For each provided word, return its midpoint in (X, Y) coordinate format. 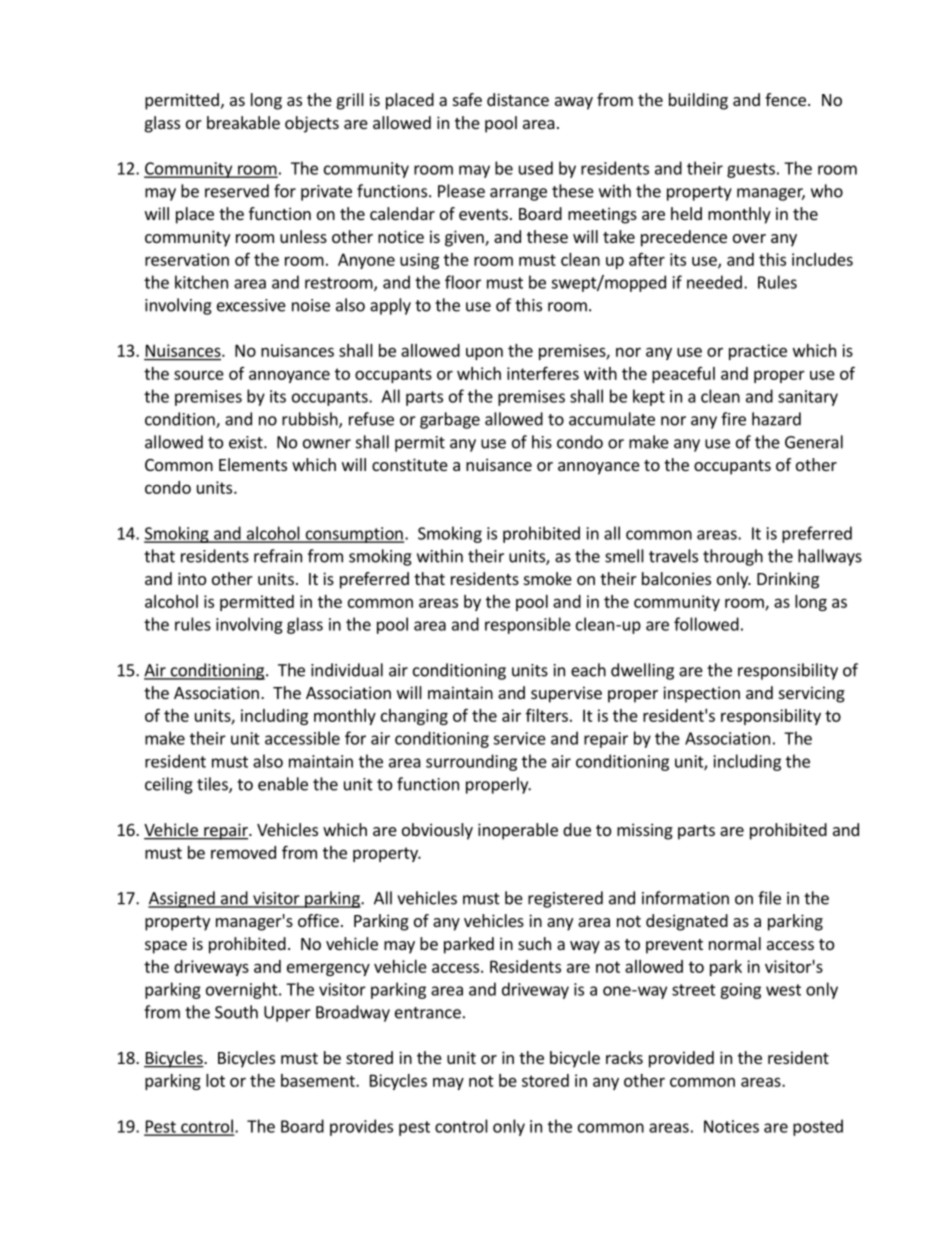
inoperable (518, 831)
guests (751, 170)
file (769, 898)
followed (706, 624)
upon (484, 353)
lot (215, 1080)
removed (243, 852)
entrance (428, 1013)
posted (818, 1127)
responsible (528, 625)
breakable (243, 122)
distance (518, 99)
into (192, 578)
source (199, 375)
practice (758, 352)
